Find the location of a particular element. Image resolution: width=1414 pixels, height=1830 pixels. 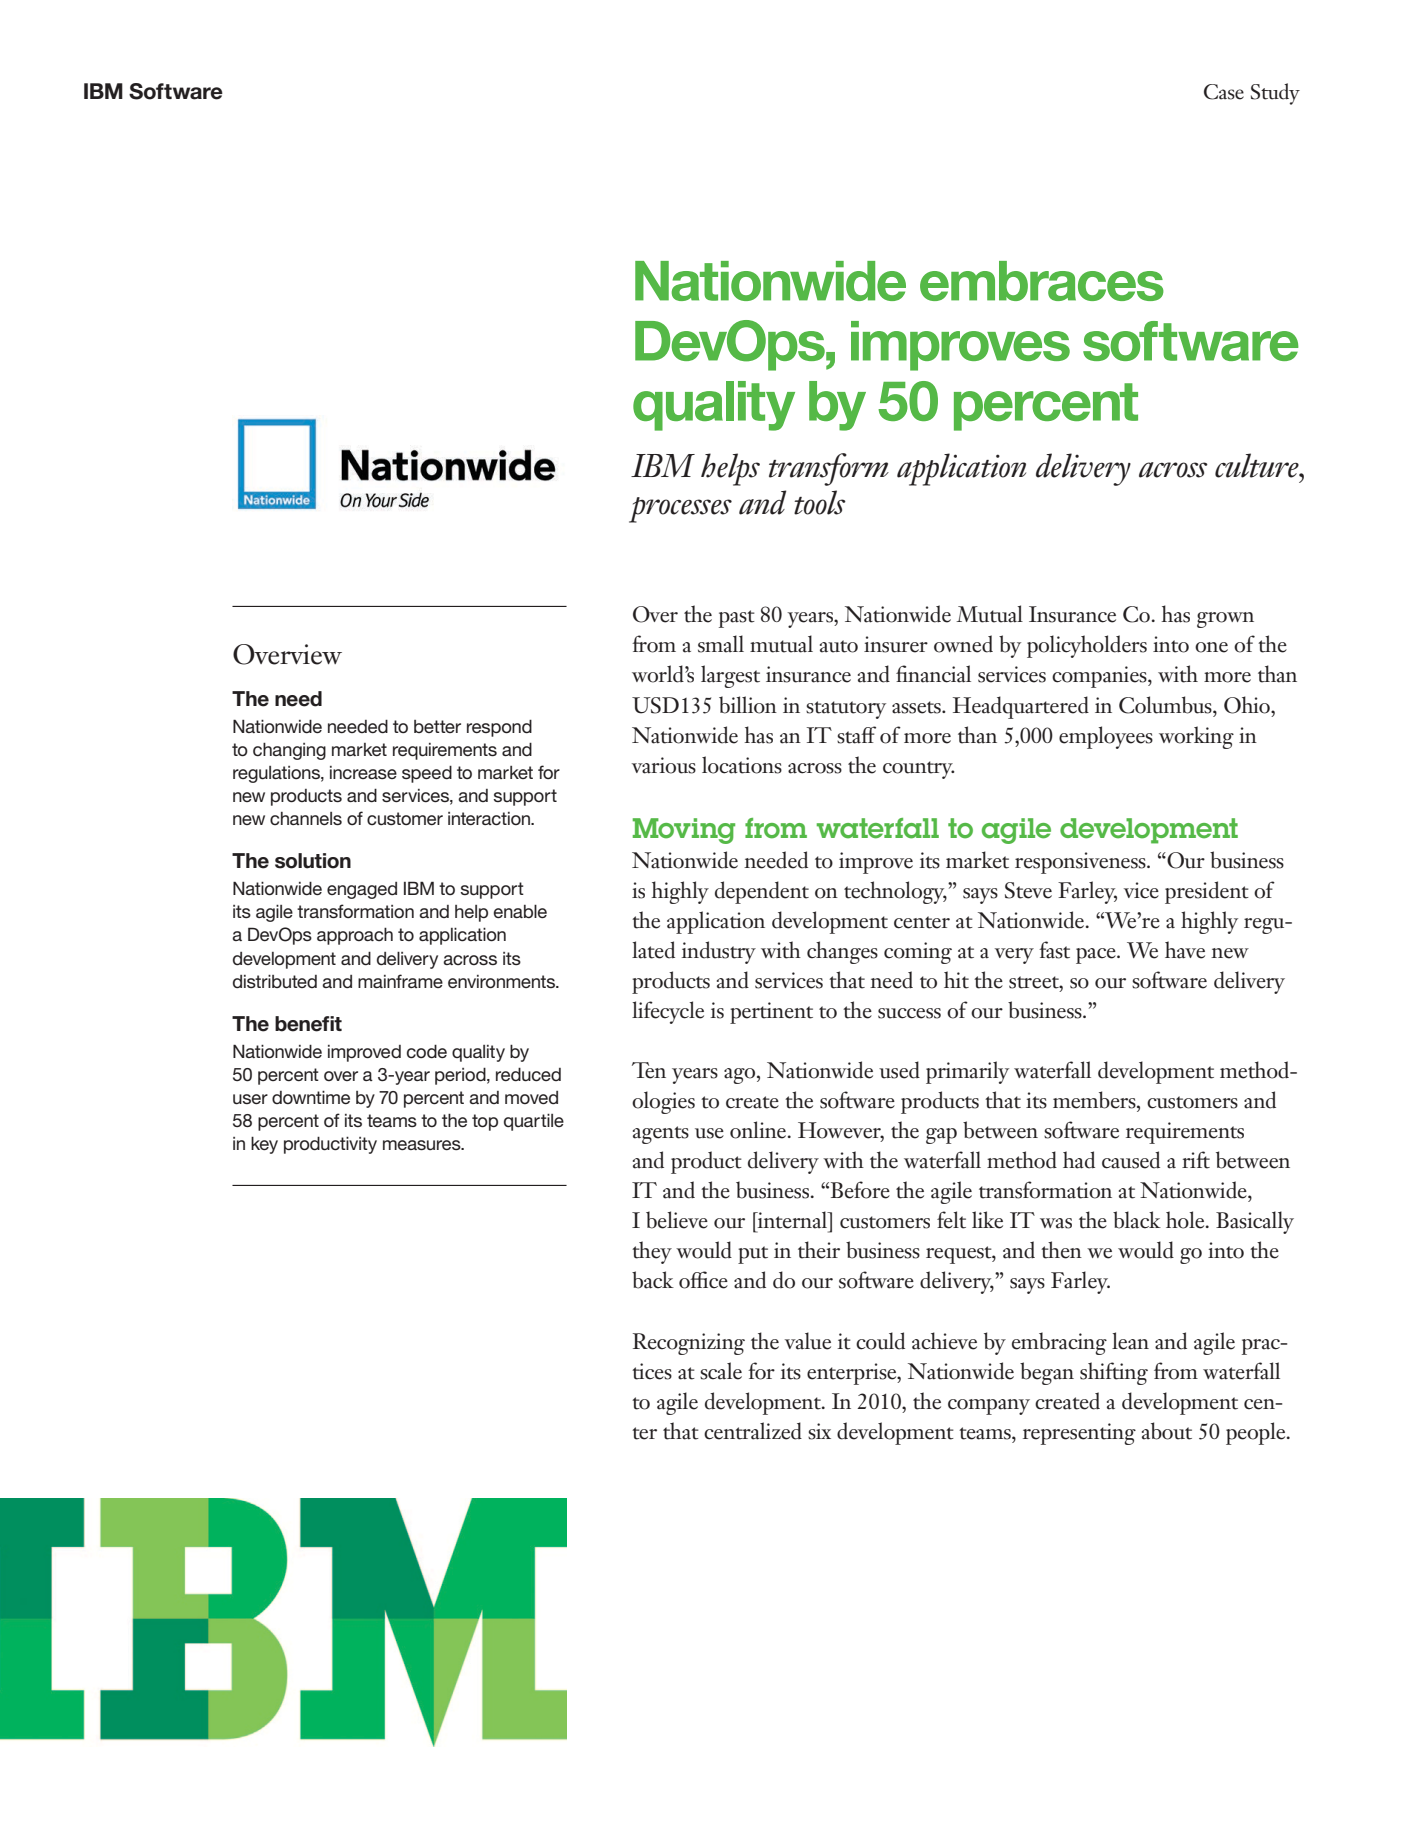

grown is located at coordinates (1225, 620).
